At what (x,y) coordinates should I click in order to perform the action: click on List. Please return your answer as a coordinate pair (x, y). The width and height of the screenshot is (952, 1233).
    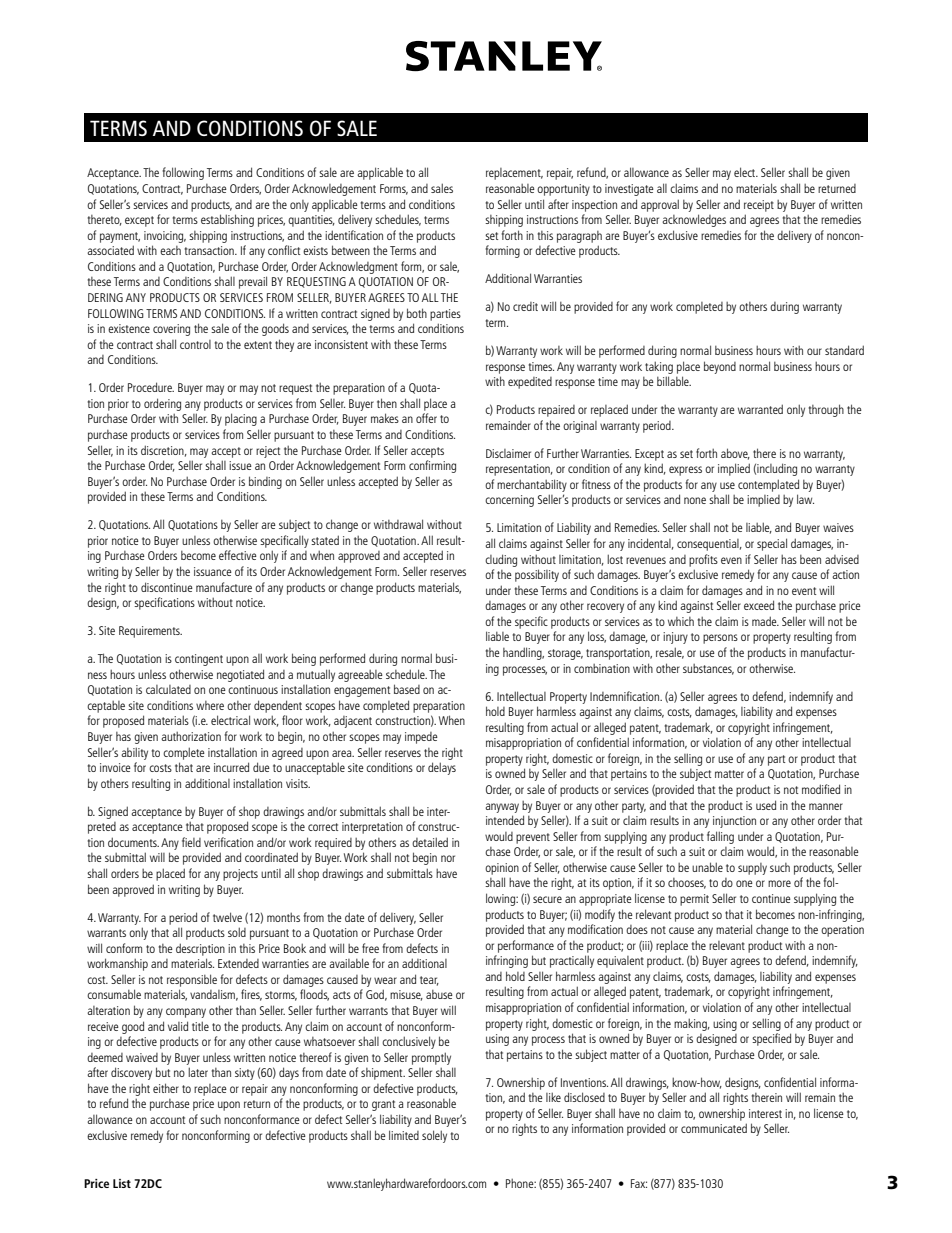
    Looking at the image, I should click on (122, 1183).
